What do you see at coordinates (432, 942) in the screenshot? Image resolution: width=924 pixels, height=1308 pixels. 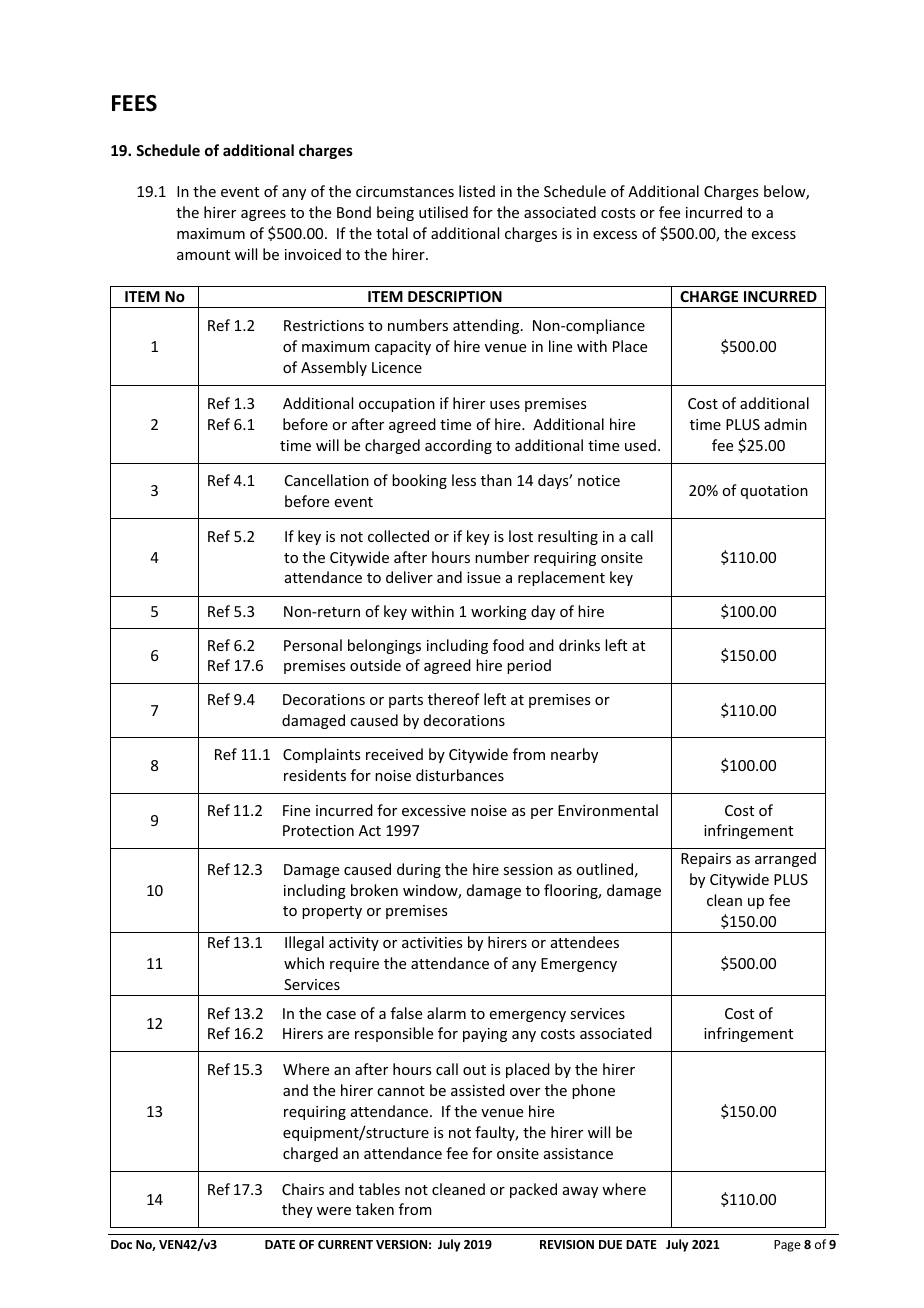 I see `activities` at bounding box center [432, 942].
